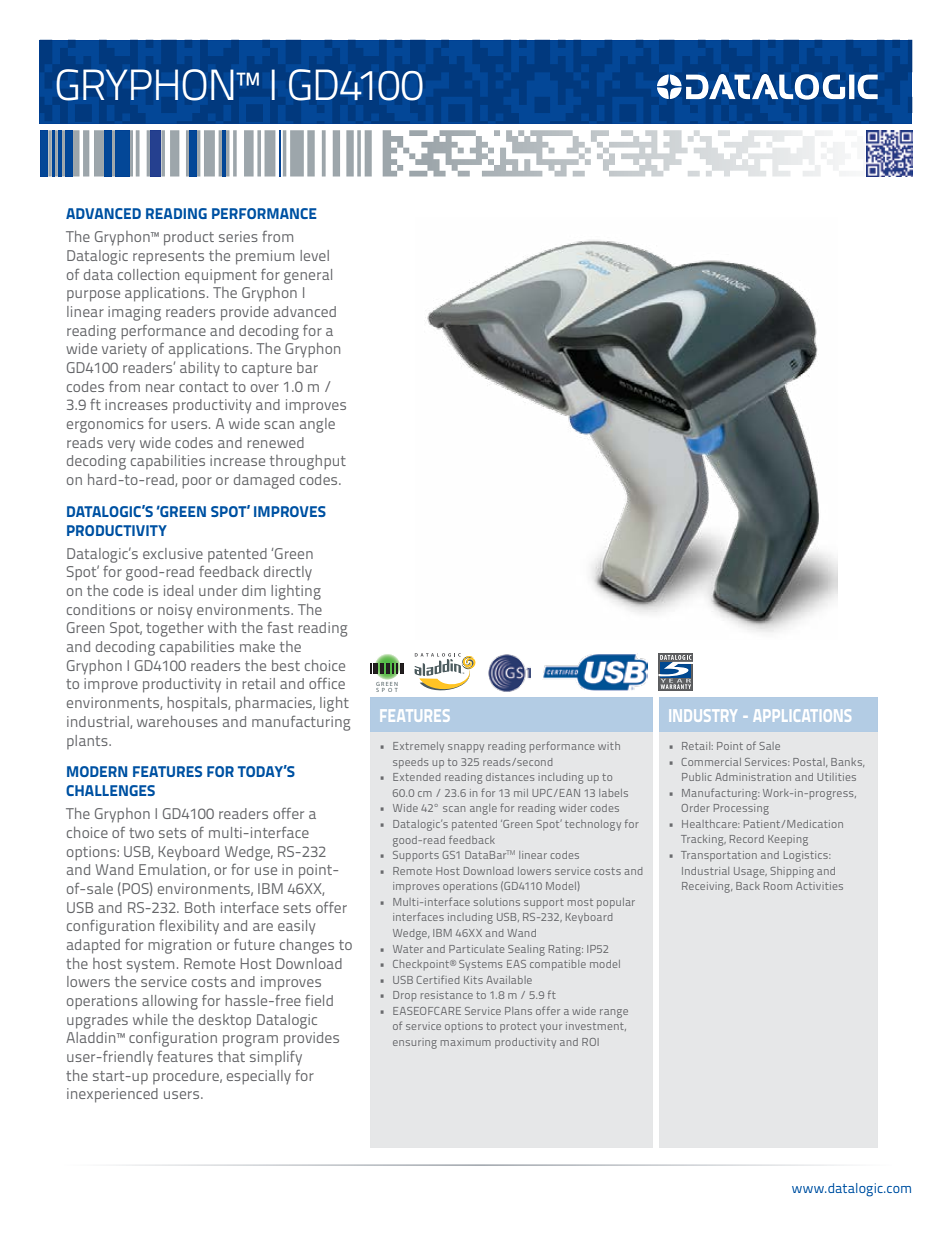  Describe the element at coordinates (466, 1042) in the document. I see `maximum` at that location.
